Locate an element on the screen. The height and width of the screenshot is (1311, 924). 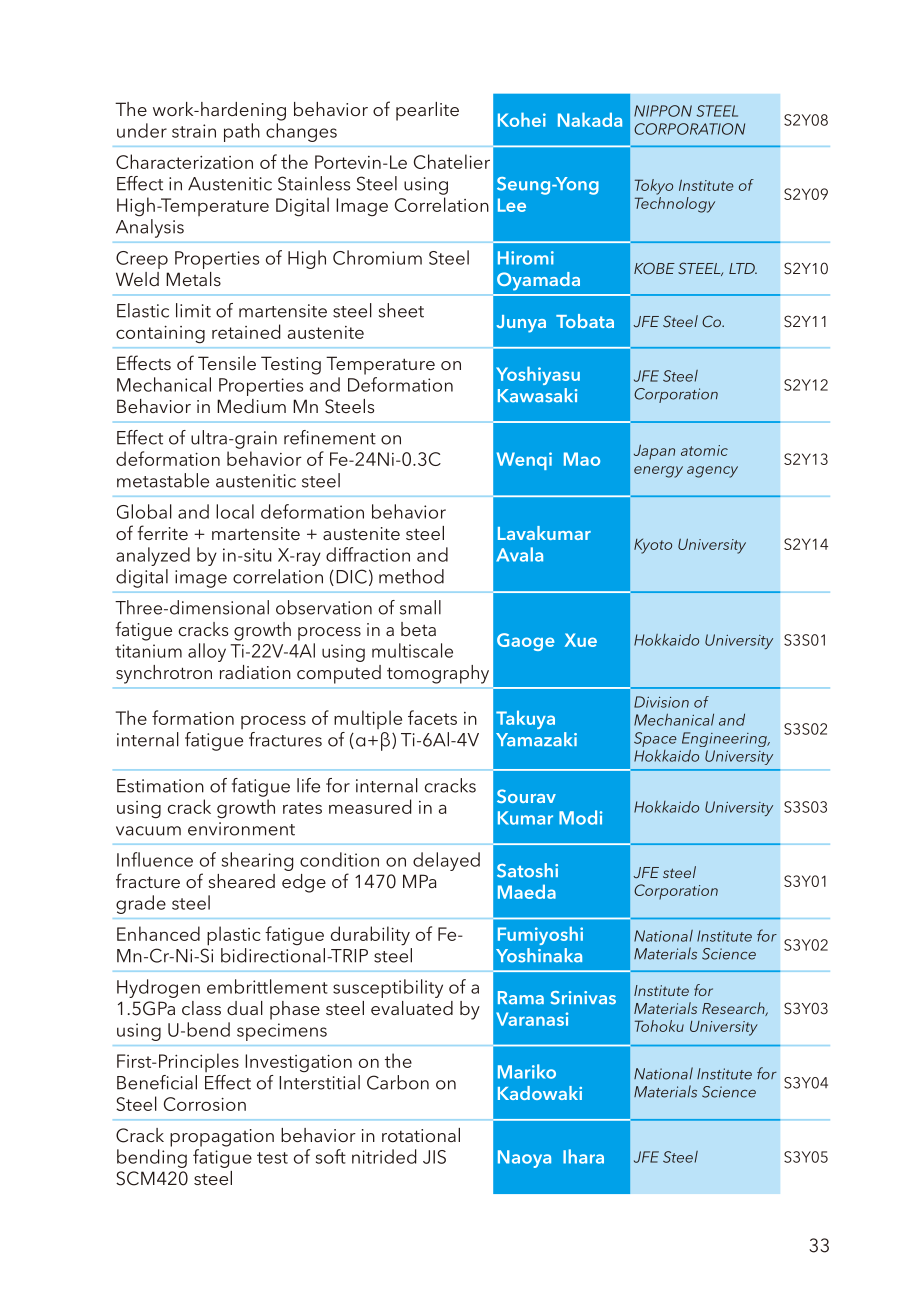
Tensile is located at coordinates (227, 363).
